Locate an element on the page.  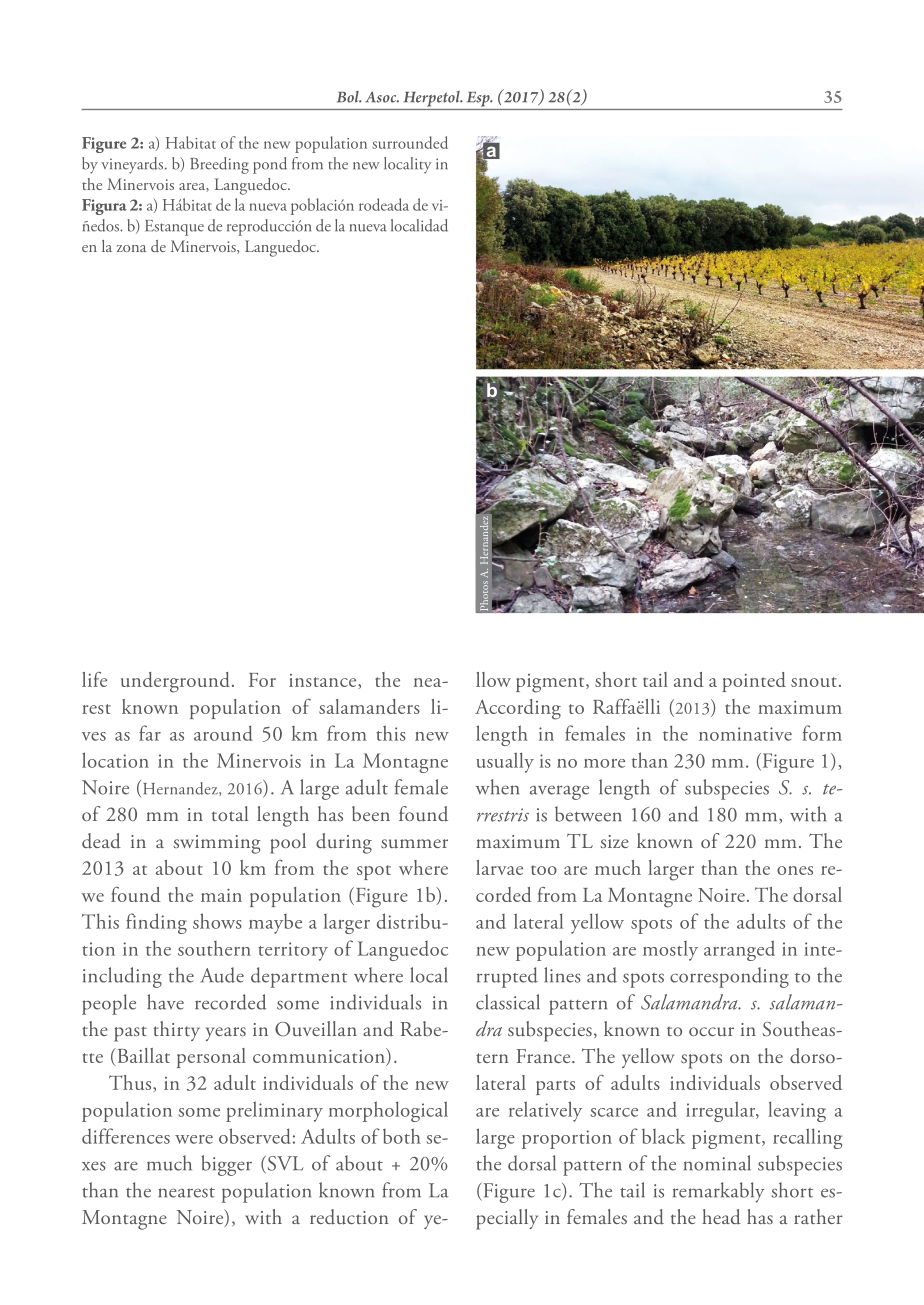
snout is located at coordinates (814, 682).
